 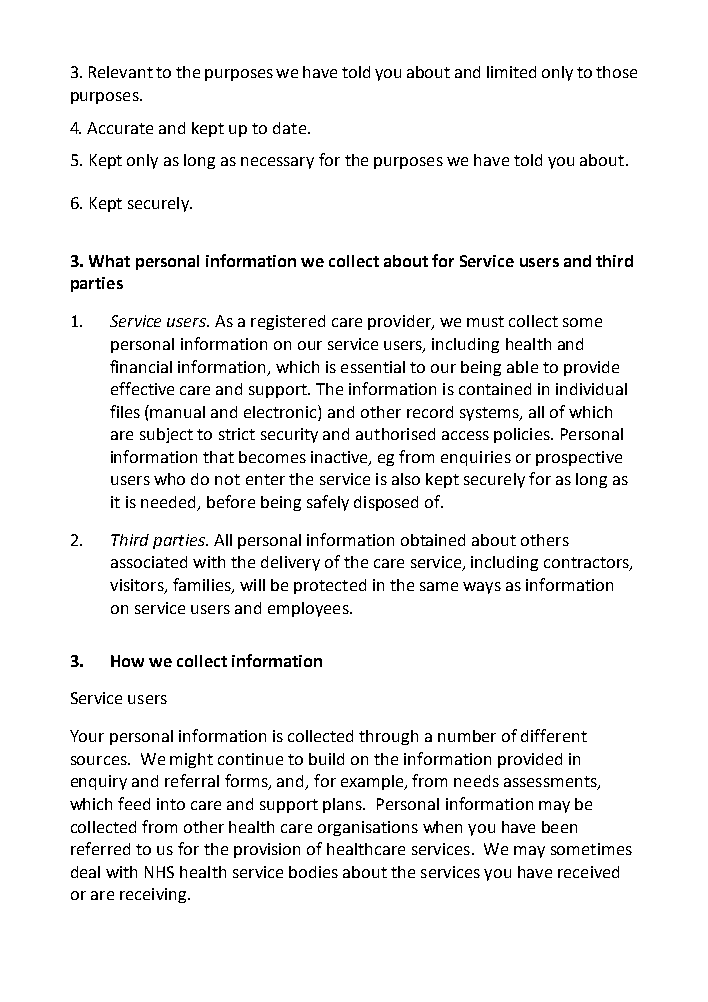 I want to click on bodies, so click(x=313, y=872).
